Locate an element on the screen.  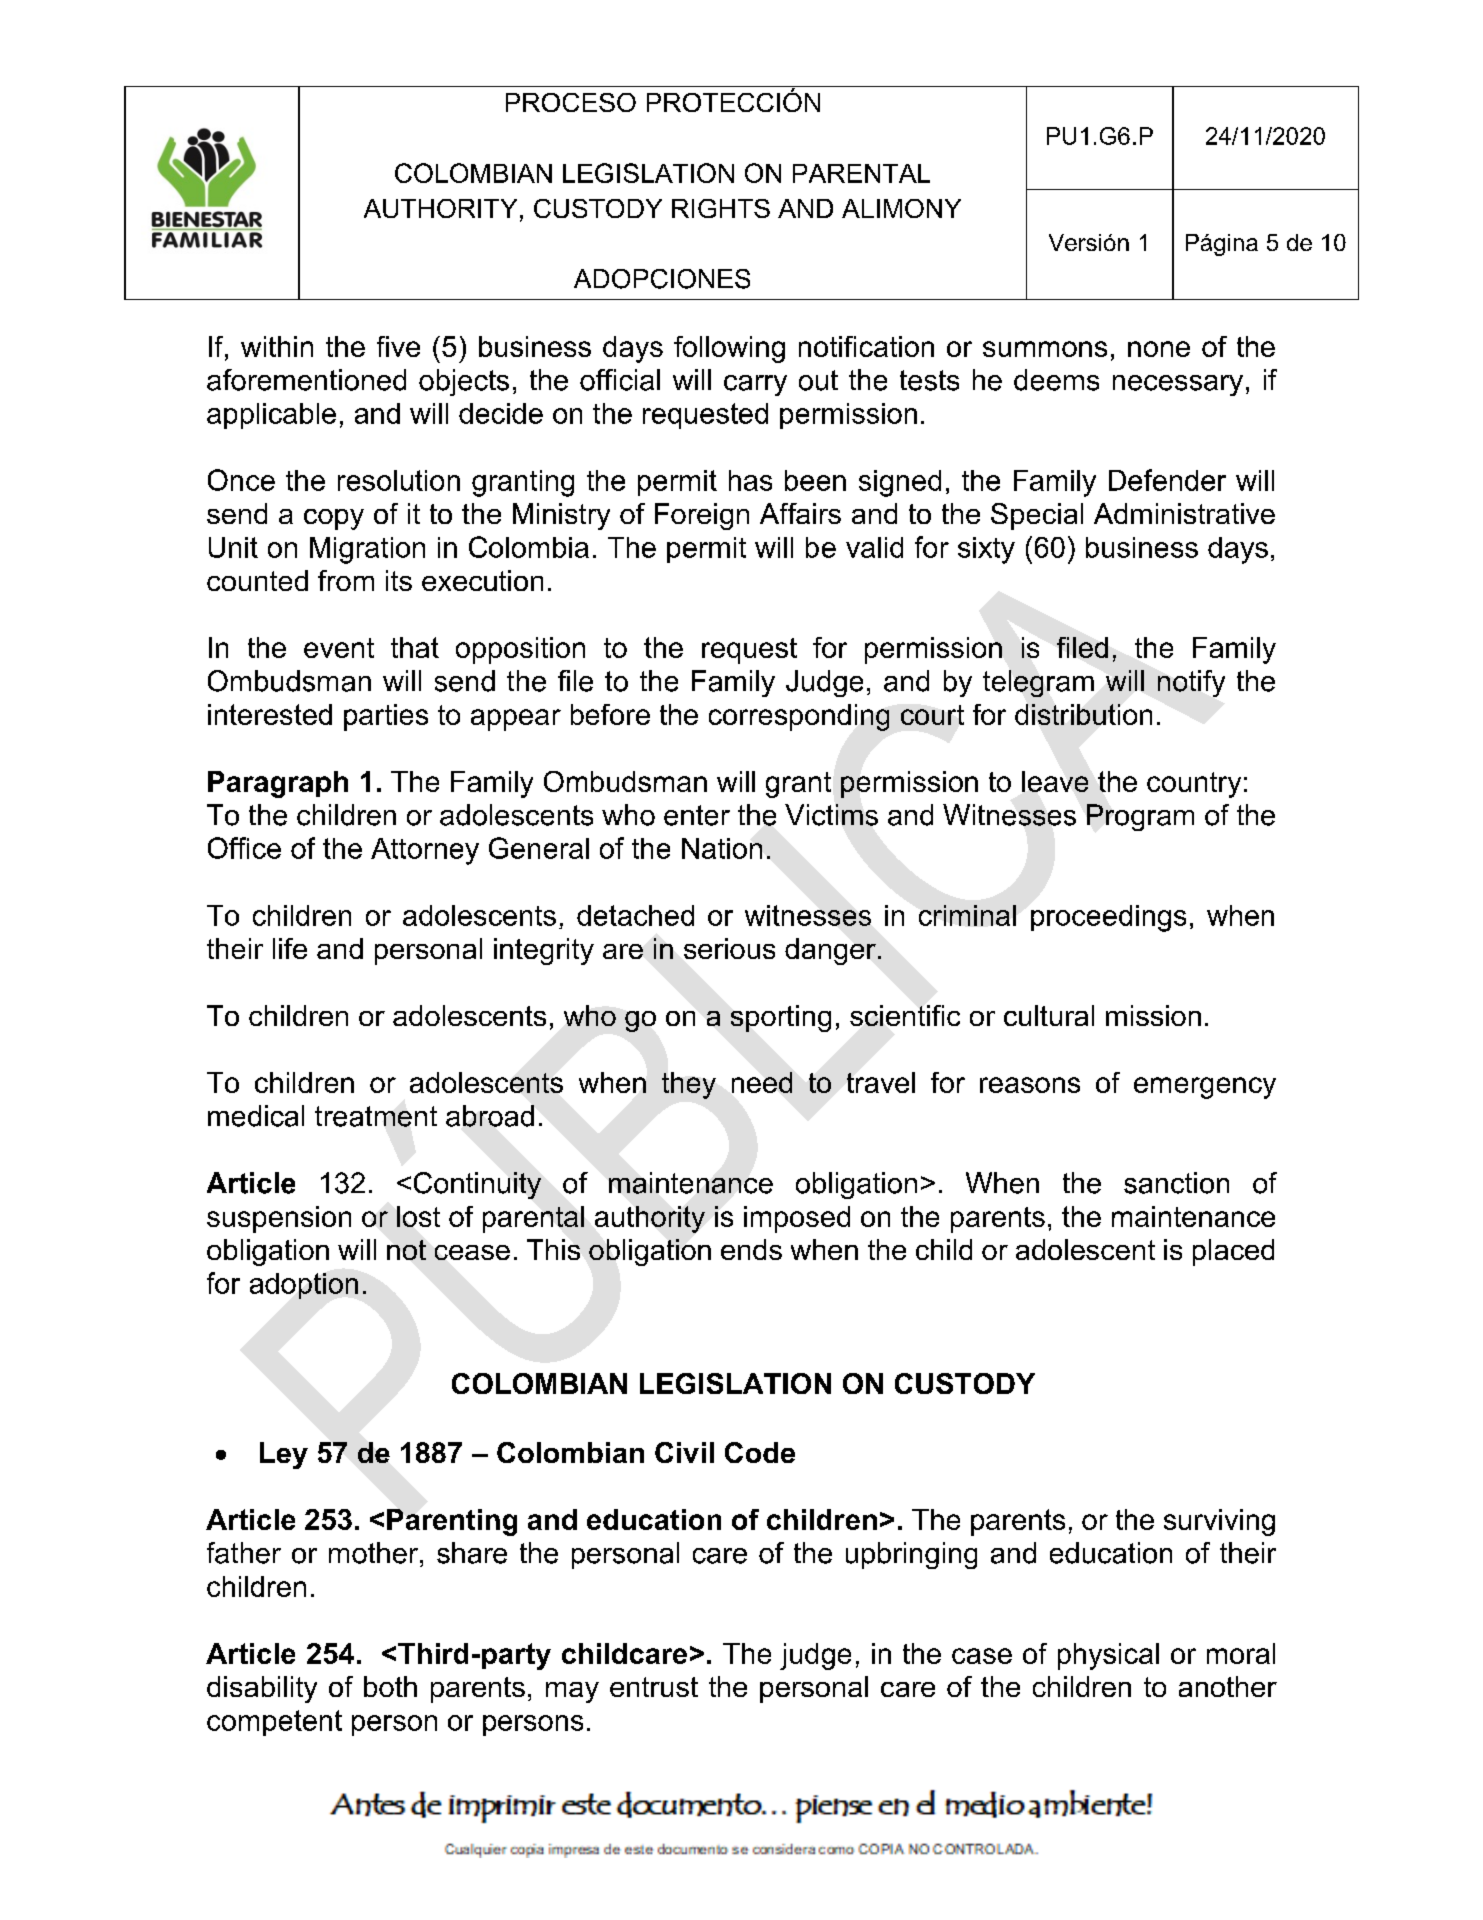
five is located at coordinates (398, 346).
